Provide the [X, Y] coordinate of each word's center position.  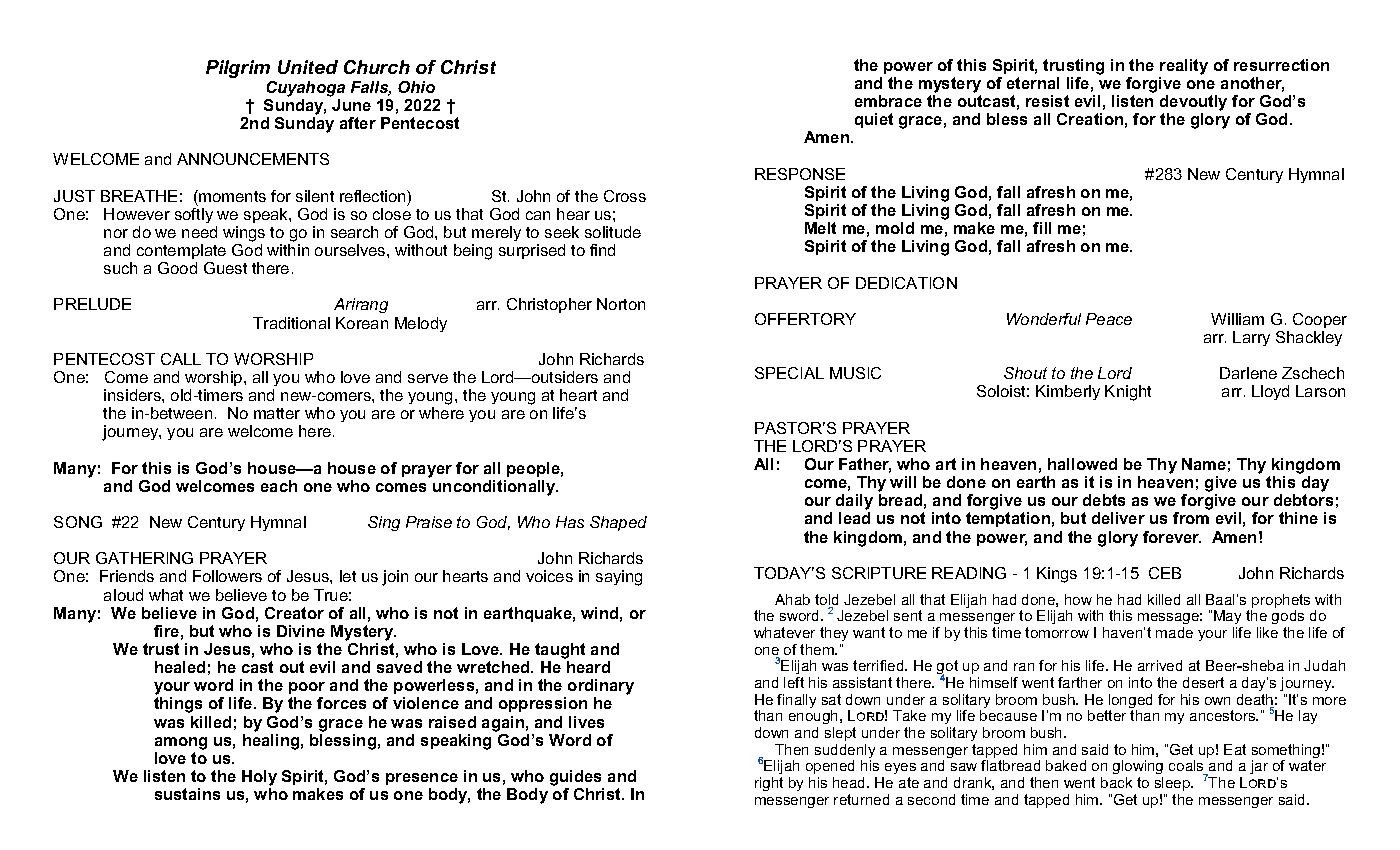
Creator [294, 613]
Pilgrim [238, 69]
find [602, 250]
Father [865, 465]
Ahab [792, 599]
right [769, 784]
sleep [1173, 784]
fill [1042, 228]
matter [277, 413]
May [1228, 619]
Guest [225, 268]
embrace [888, 101]
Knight [1128, 393]
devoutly [1193, 104]
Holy [259, 779]
